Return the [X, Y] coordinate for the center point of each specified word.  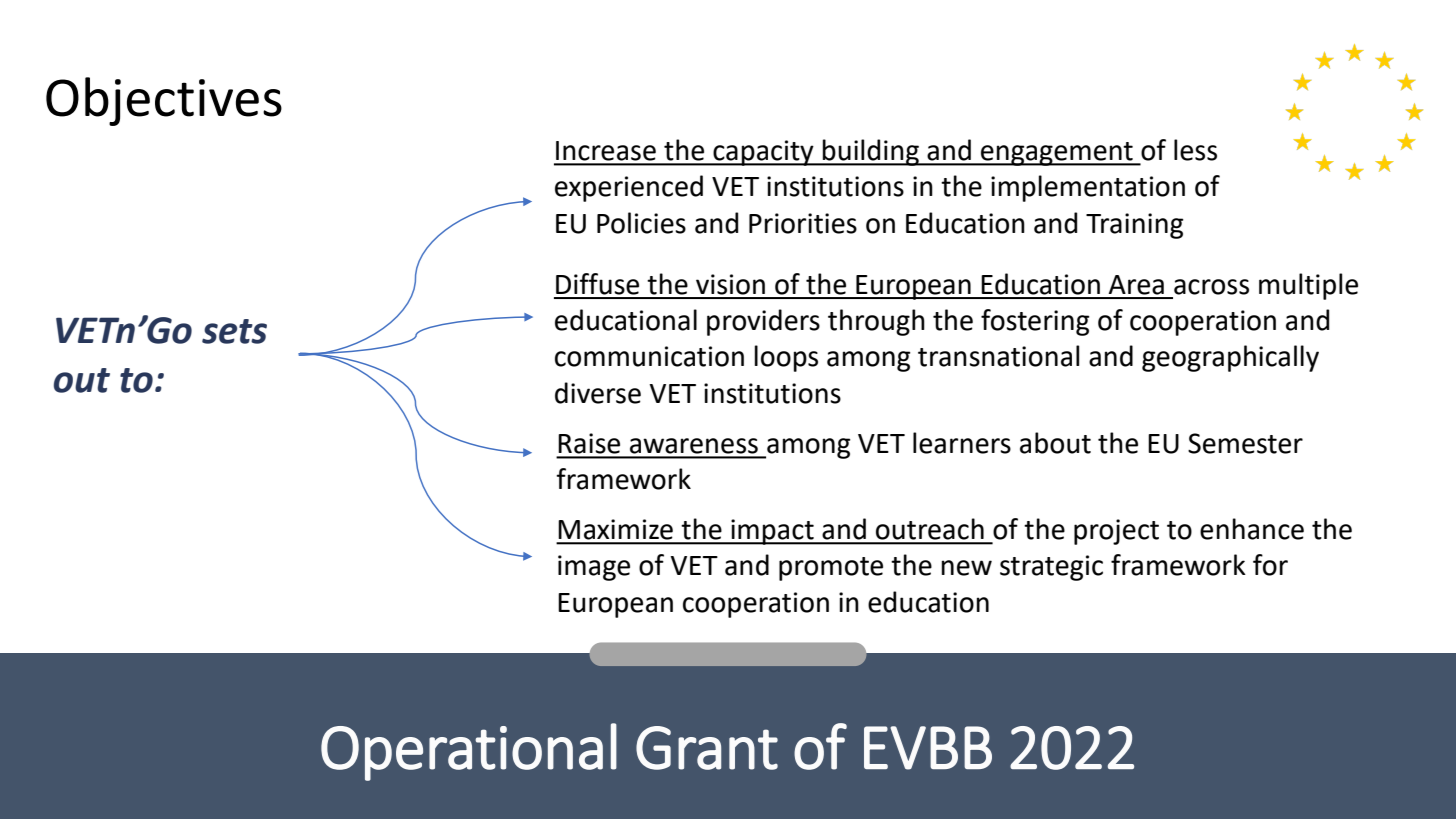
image [594, 568]
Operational [469, 752]
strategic [1051, 568]
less [1195, 150]
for [1270, 565]
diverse [598, 393]
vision [730, 284]
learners [962, 443]
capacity [763, 153]
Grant [707, 748]
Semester [1245, 443]
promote [831, 569]
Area [1136, 285]
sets [234, 331]
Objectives [164, 101]
